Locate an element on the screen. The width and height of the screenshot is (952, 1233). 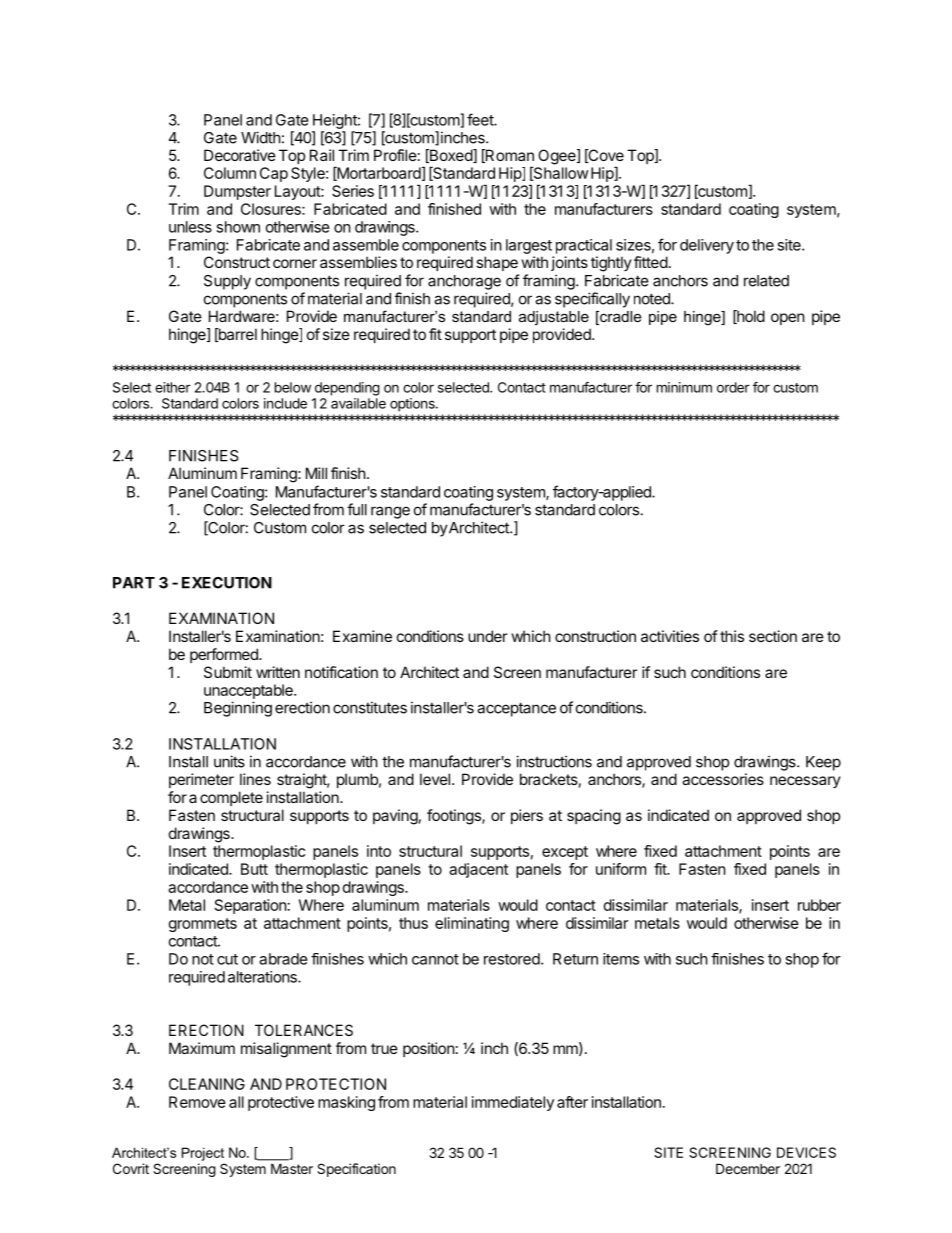
rubber is located at coordinates (819, 905).
